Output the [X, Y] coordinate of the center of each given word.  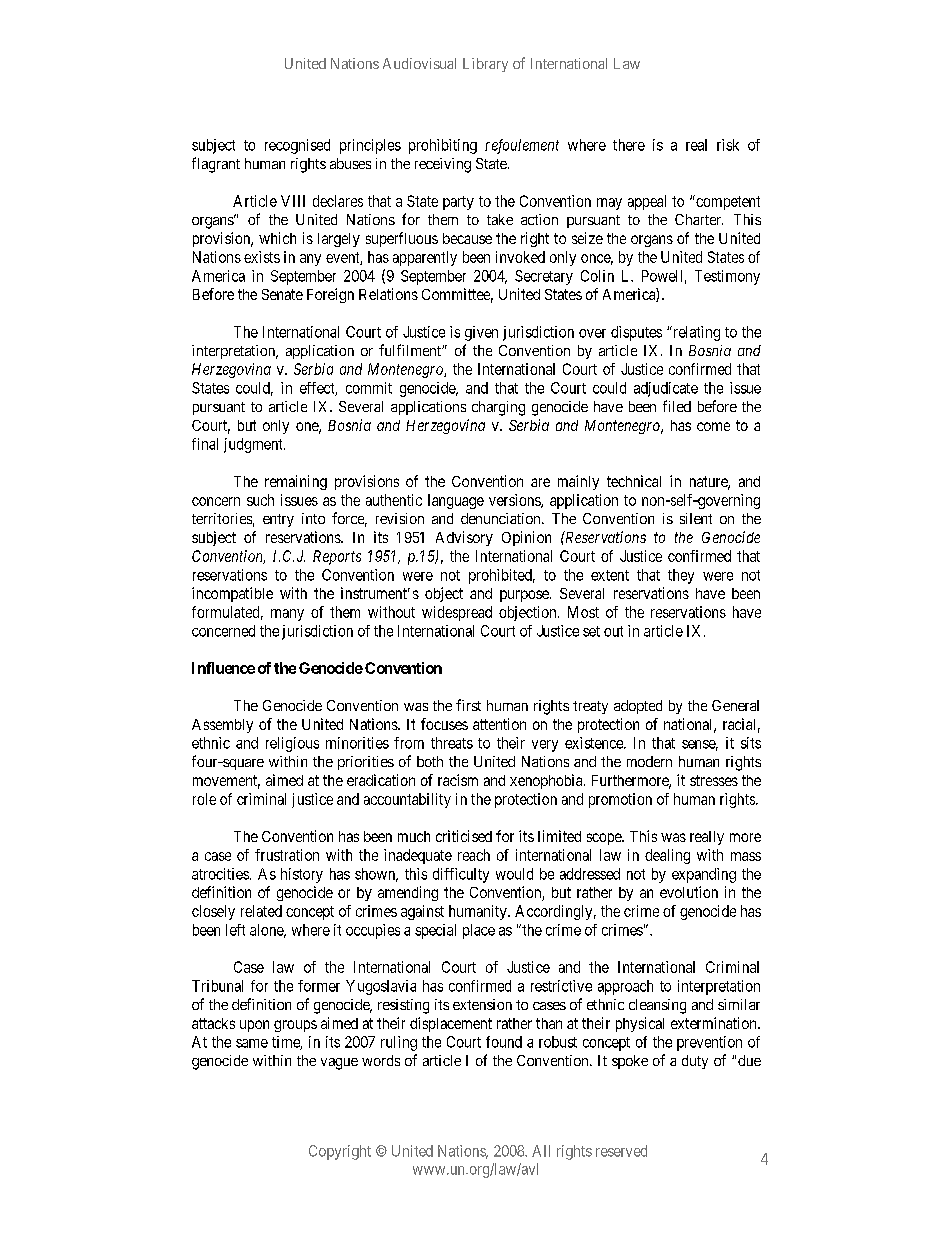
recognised [297, 146]
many [287, 615]
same [252, 1043]
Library [485, 65]
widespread [457, 613]
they [681, 576]
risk [728, 145]
